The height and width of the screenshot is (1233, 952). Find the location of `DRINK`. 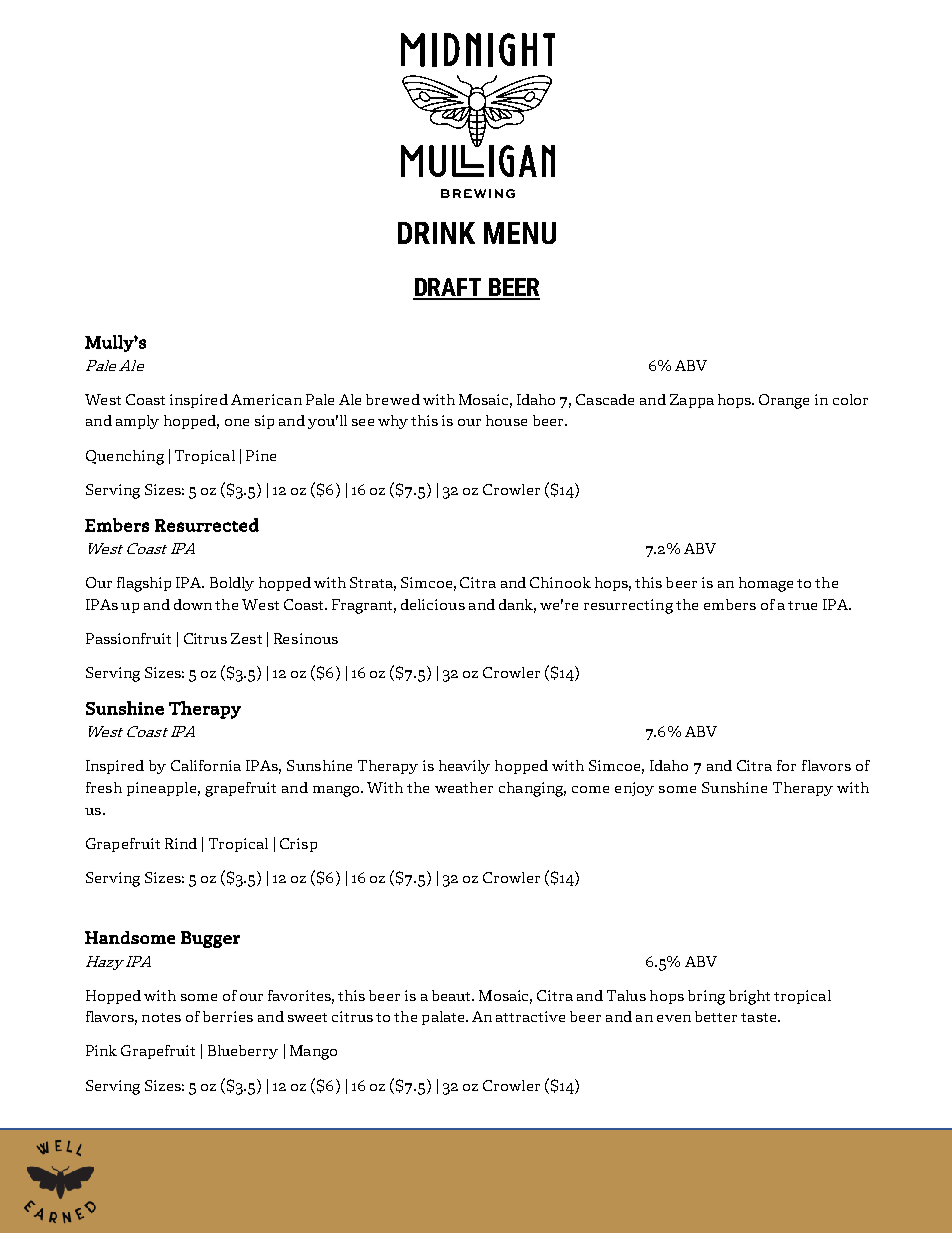

DRINK is located at coordinates (436, 233).
